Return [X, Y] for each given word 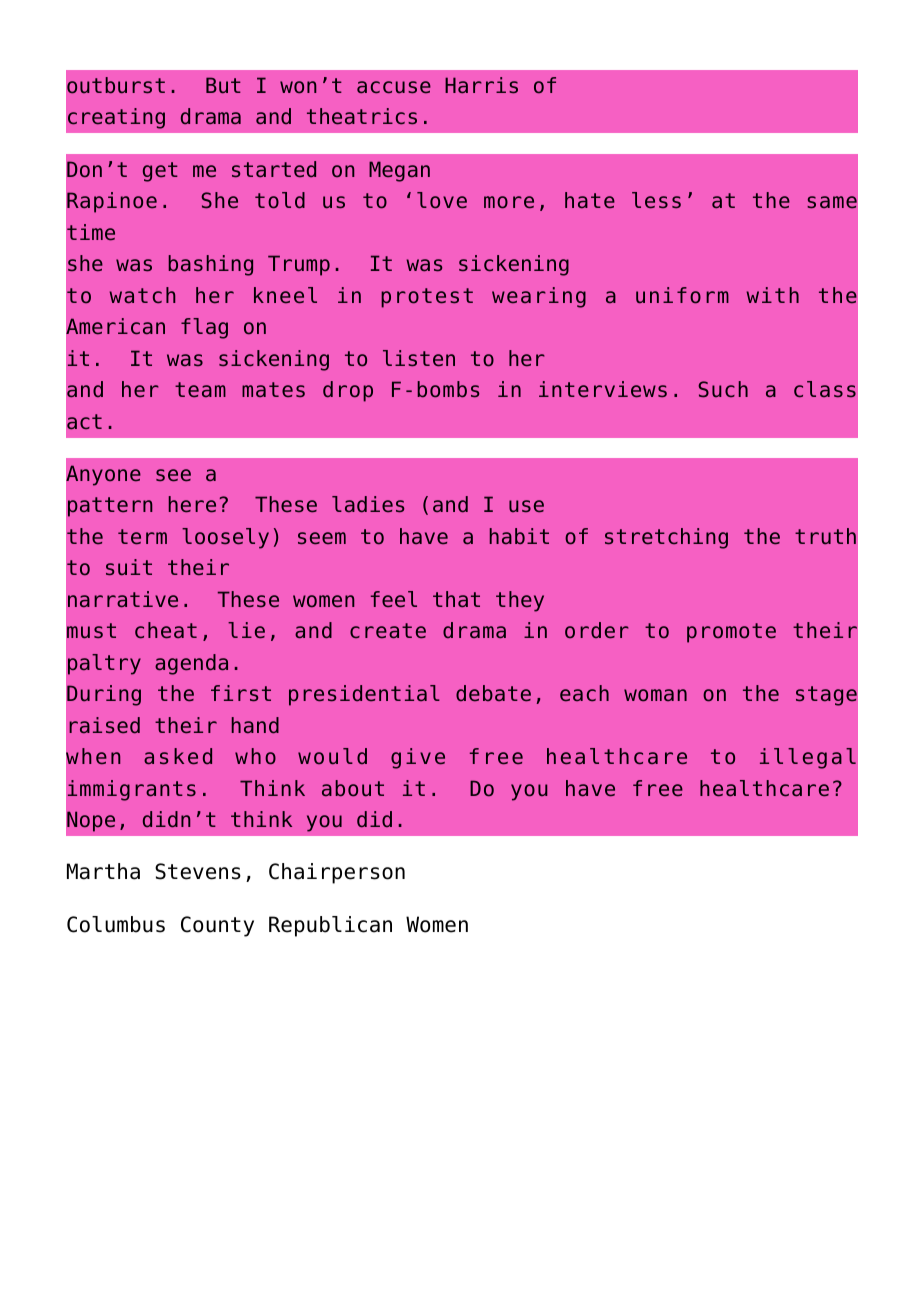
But [223, 85]
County [217, 926]
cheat [166, 630]
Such [723, 389]
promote [731, 633]
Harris [481, 85]
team [200, 389]
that [456, 599]
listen [419, 358]
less [656, 200]
